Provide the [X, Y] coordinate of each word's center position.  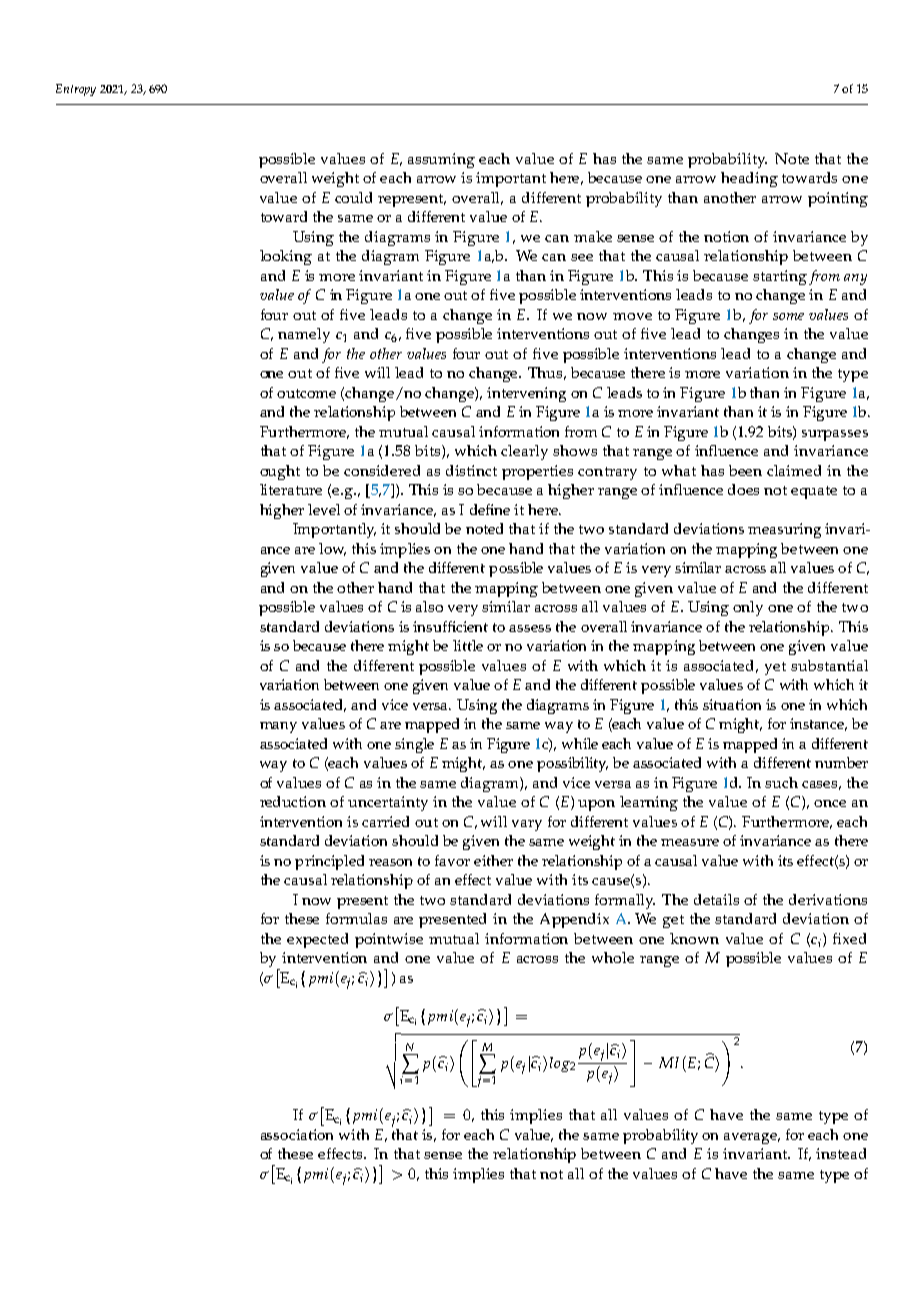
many [278, 727]
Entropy [76, 90]
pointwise [389, 940]
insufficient [450, 626]
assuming [441, 160]
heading [749, 179]
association [297, 1134]
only [748, 608]
